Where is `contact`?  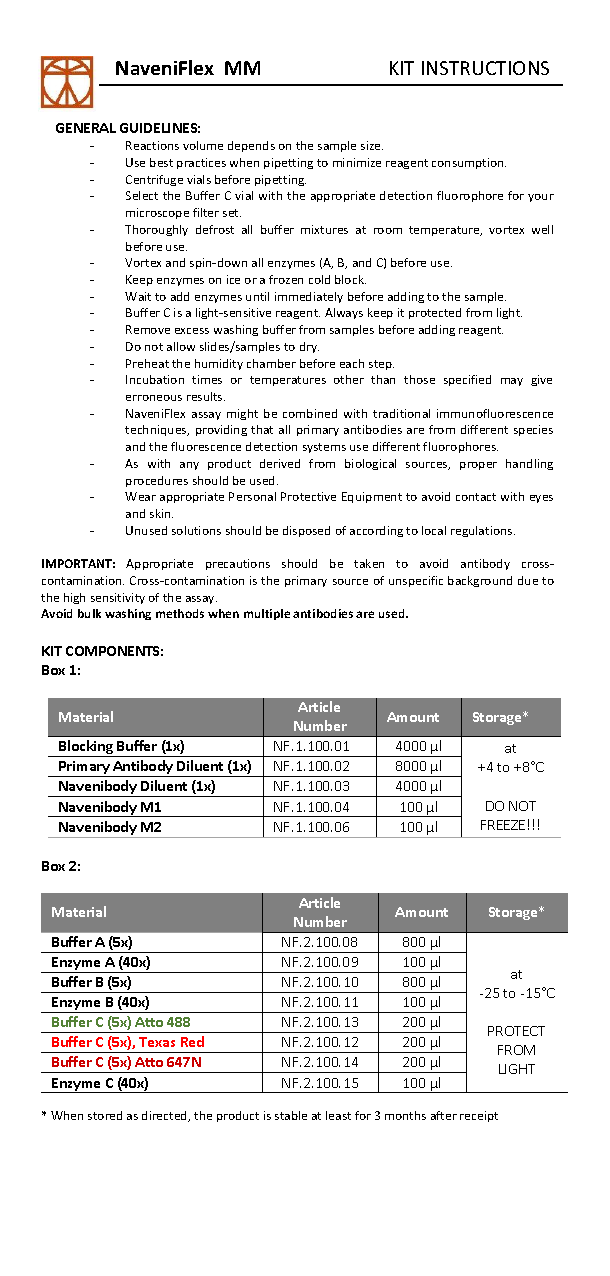 contact is located at coordinates (476, 497).
